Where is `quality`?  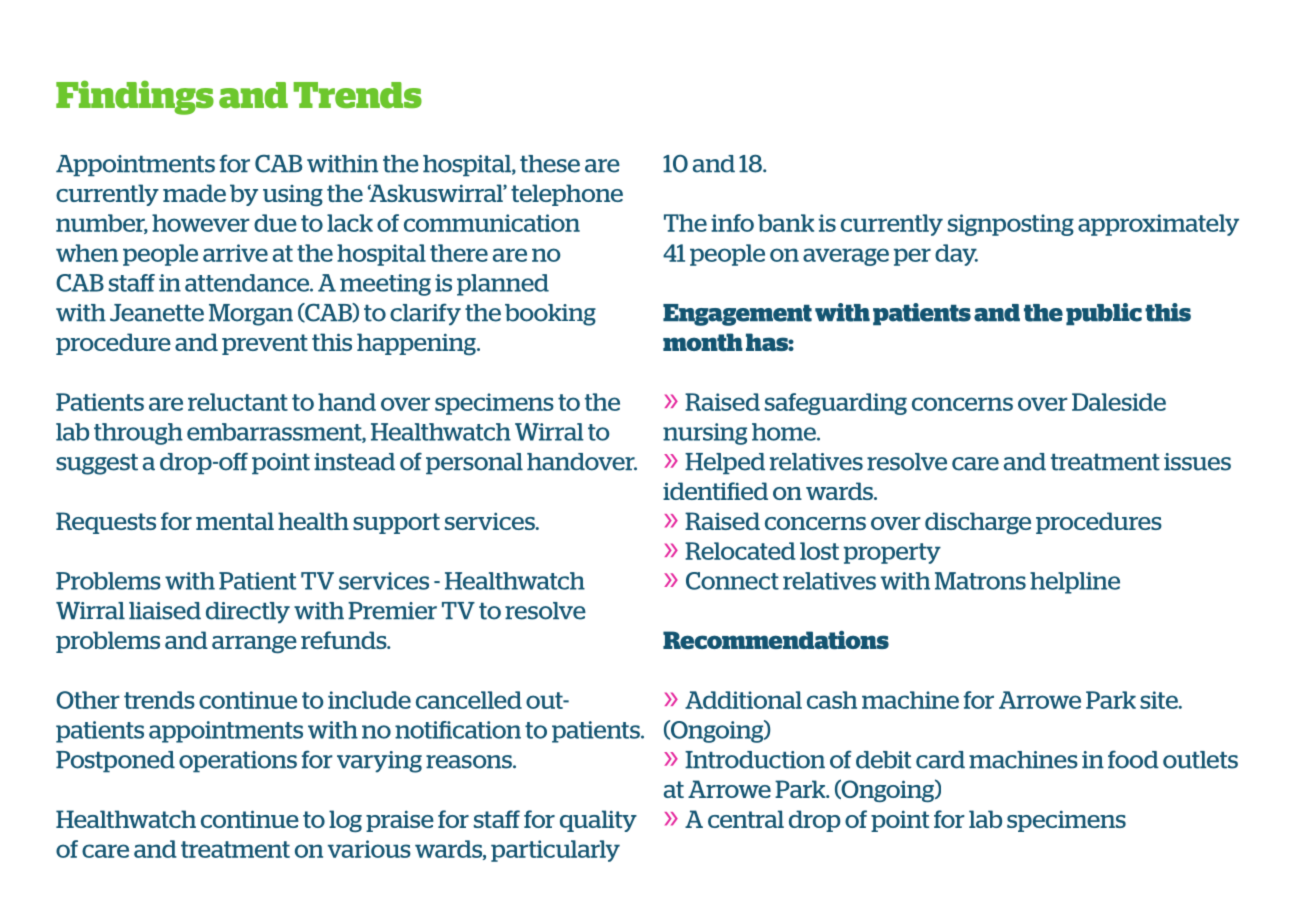
quality is located at coordinates (598, 821).
